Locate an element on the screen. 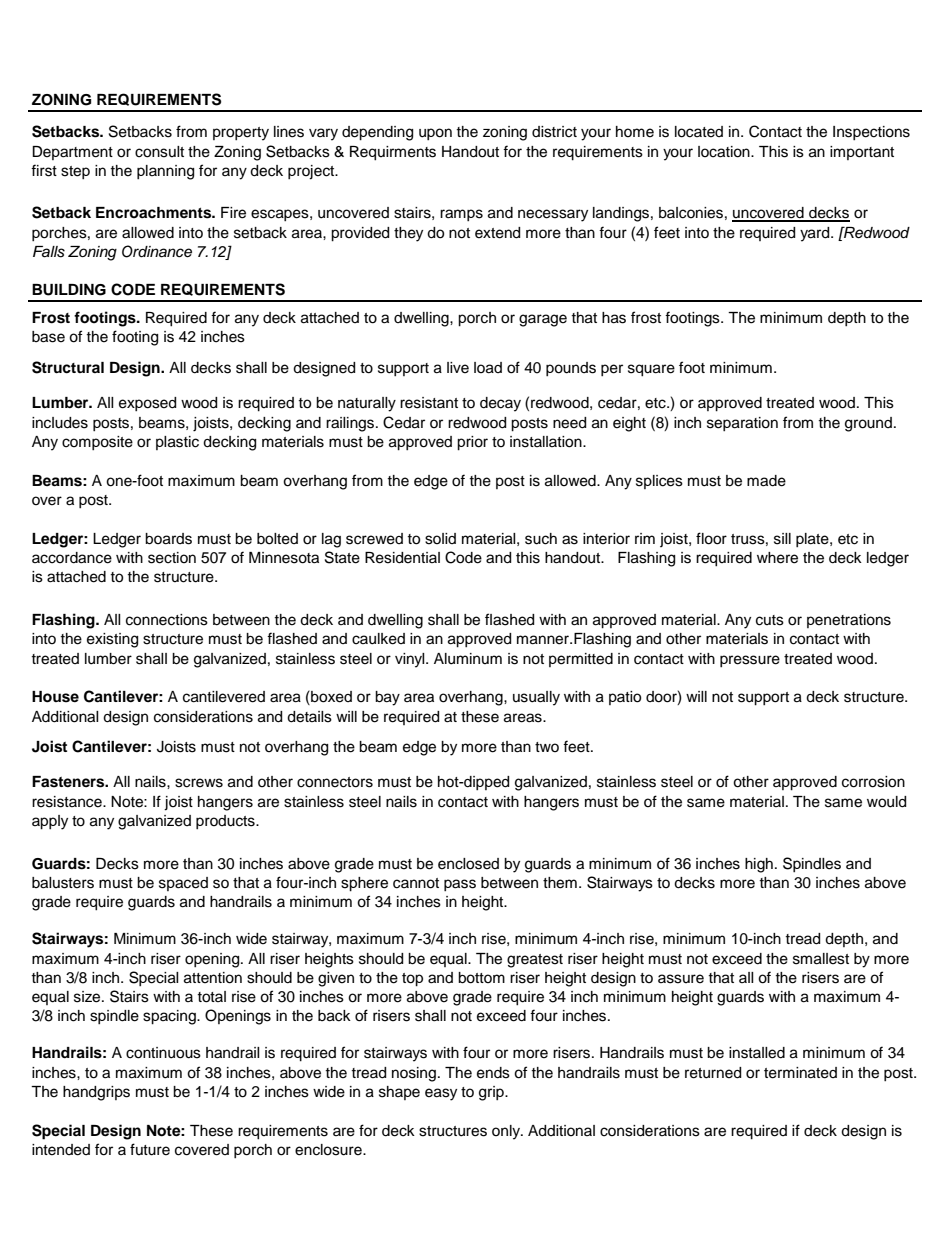 This screenshot has height=1233, width=952. pass is located at coordinates (460, 885).
